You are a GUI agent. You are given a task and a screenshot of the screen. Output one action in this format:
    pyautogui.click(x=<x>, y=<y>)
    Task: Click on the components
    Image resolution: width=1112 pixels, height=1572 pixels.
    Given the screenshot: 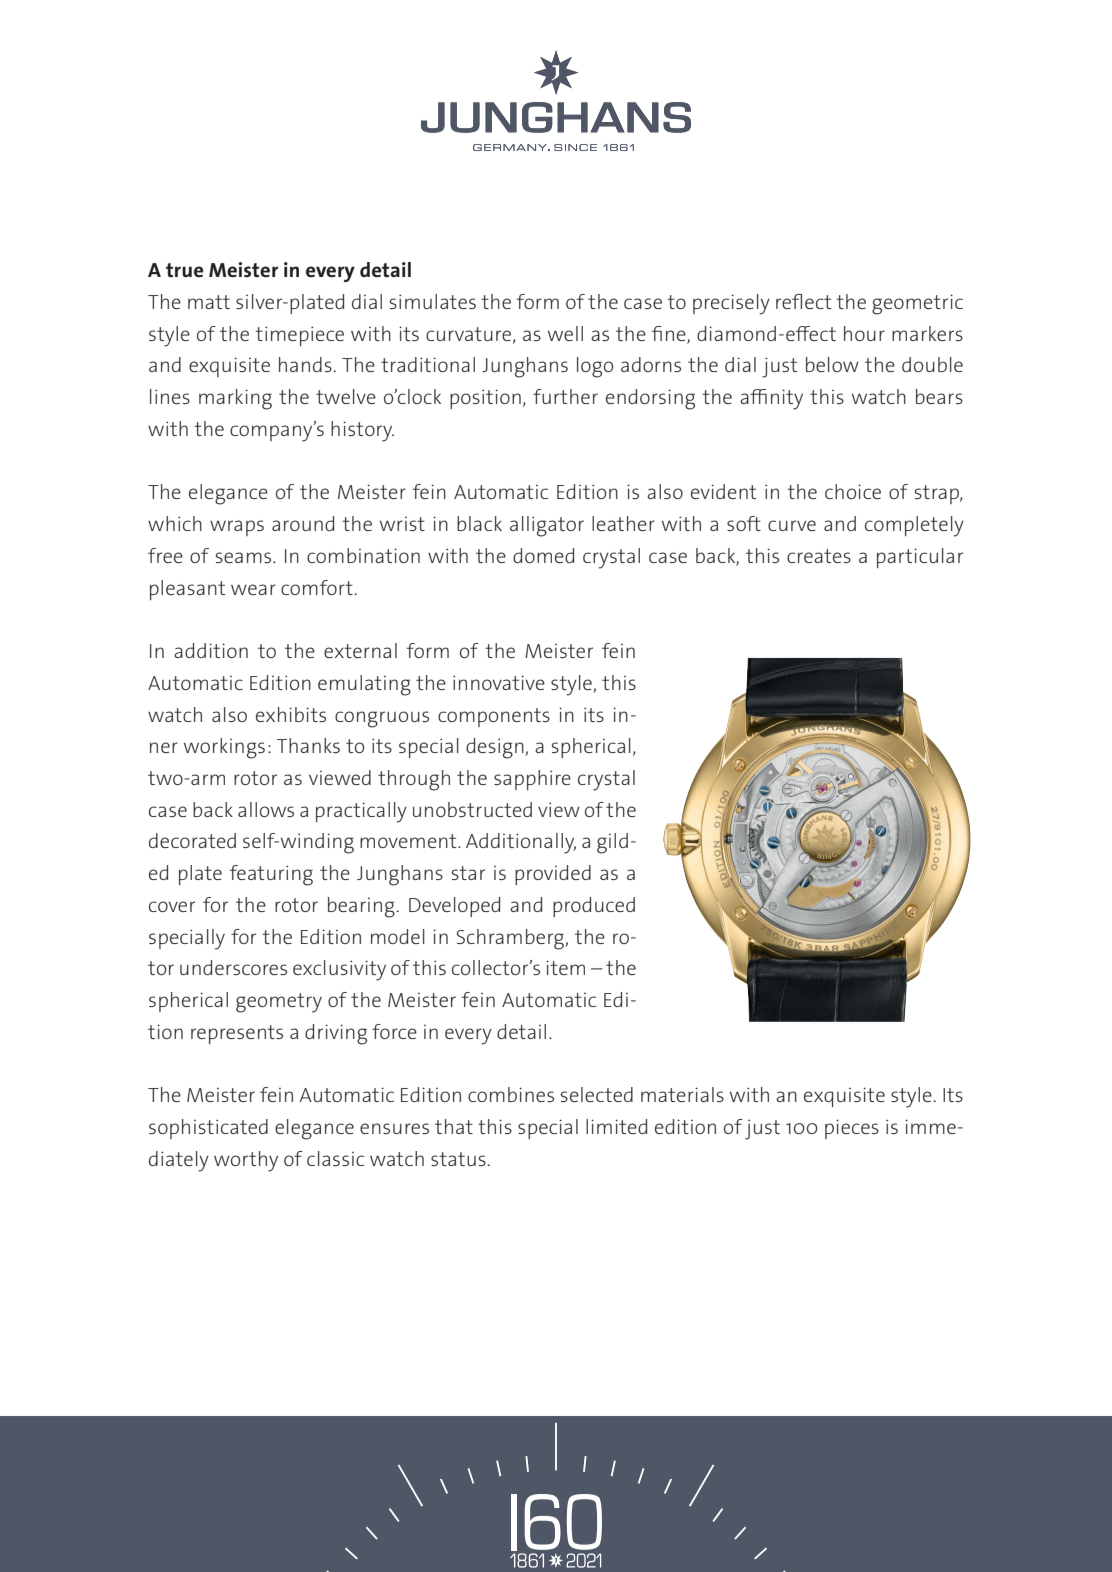 What is the action you would take?
    pyautogui.click(x=494, y=717)
